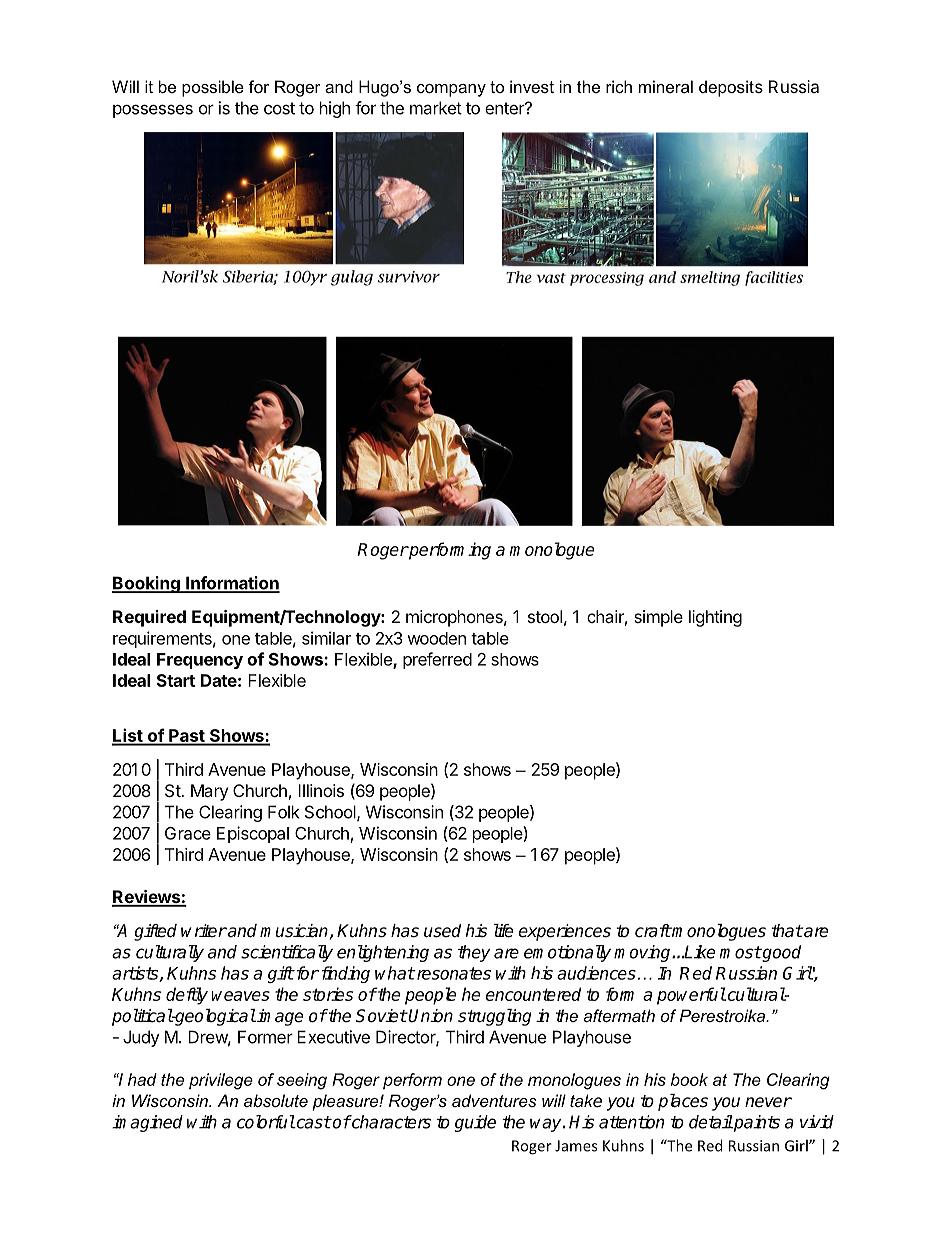 The width and height of the image is (952, 1233). What do you see at coordinates (545, 616) in the image?
I see `stool` at bounding box center [545, 616].
